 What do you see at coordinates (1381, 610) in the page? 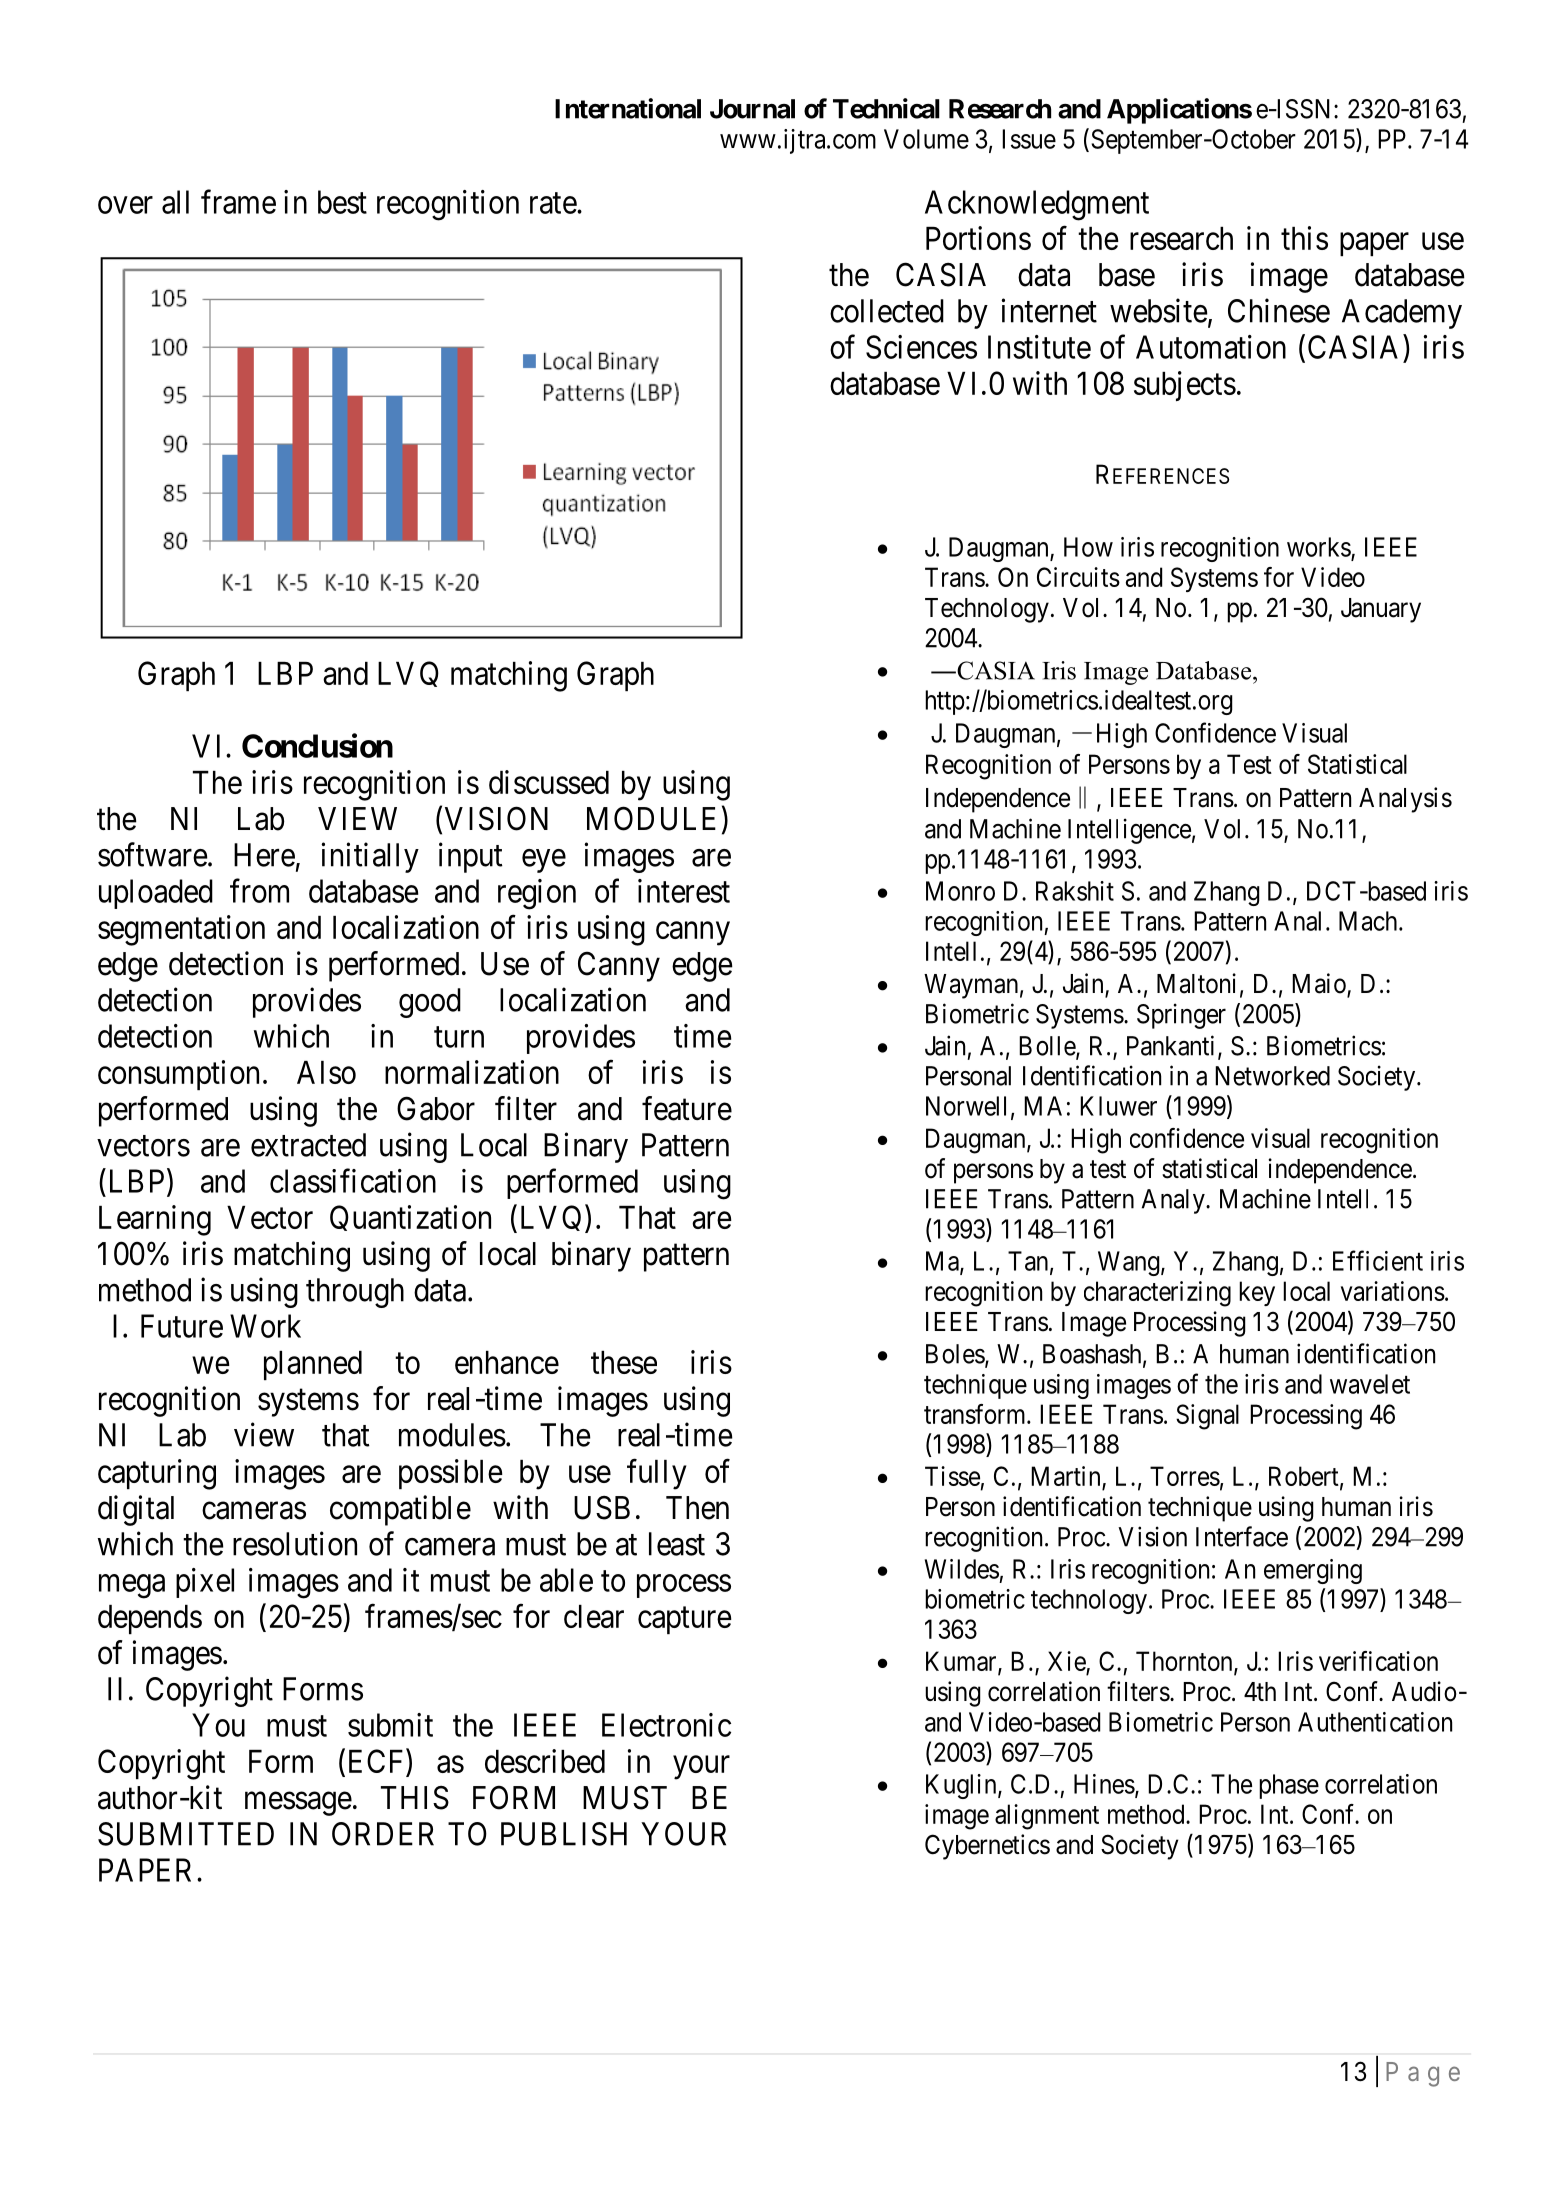
I see `January` at bounding box center [1381, 610].
